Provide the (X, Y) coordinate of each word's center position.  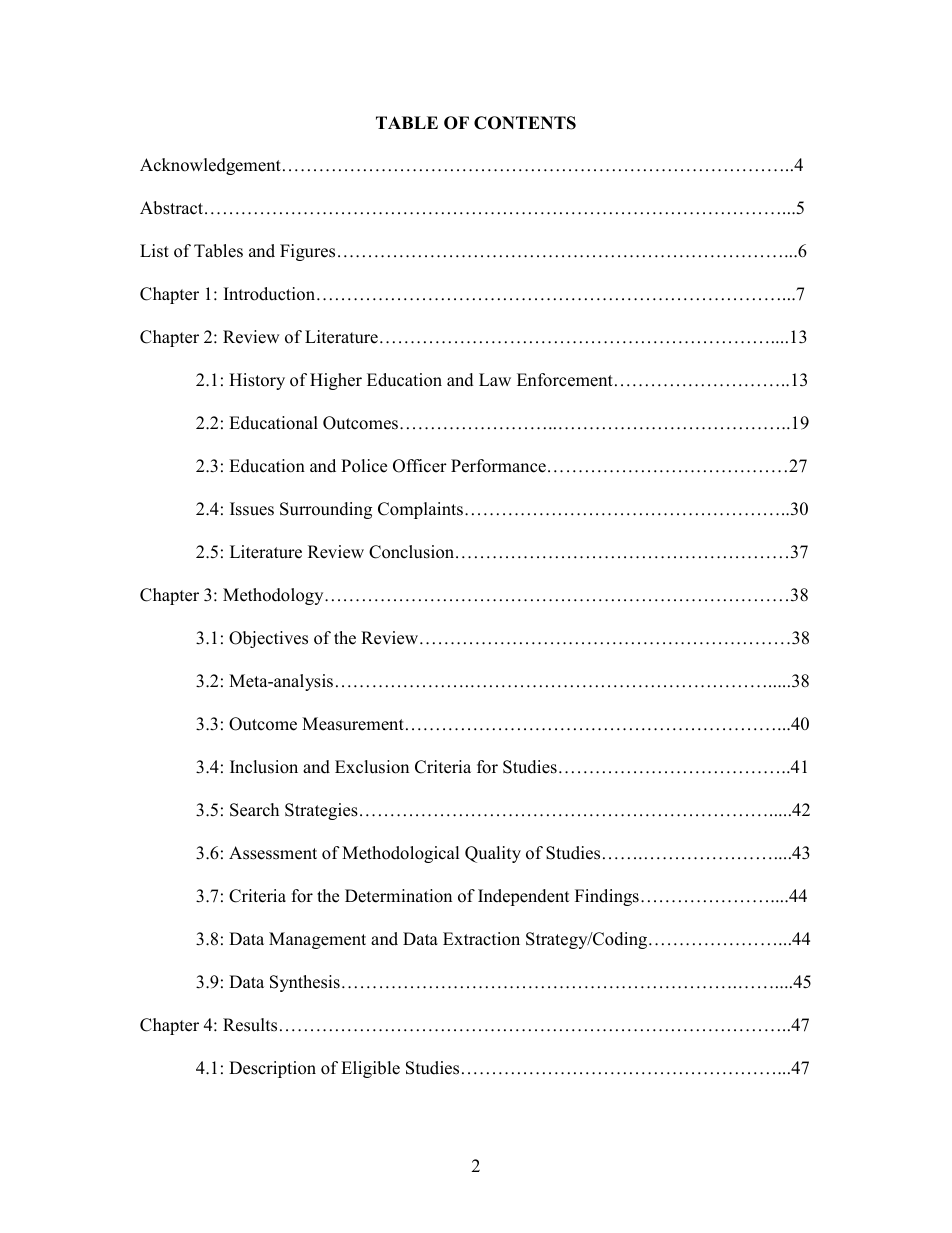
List (154, 251)
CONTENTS (525, 123)
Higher (336, 381)
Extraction (481, 939)
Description (272, 1069)
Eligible (370, 1069)
